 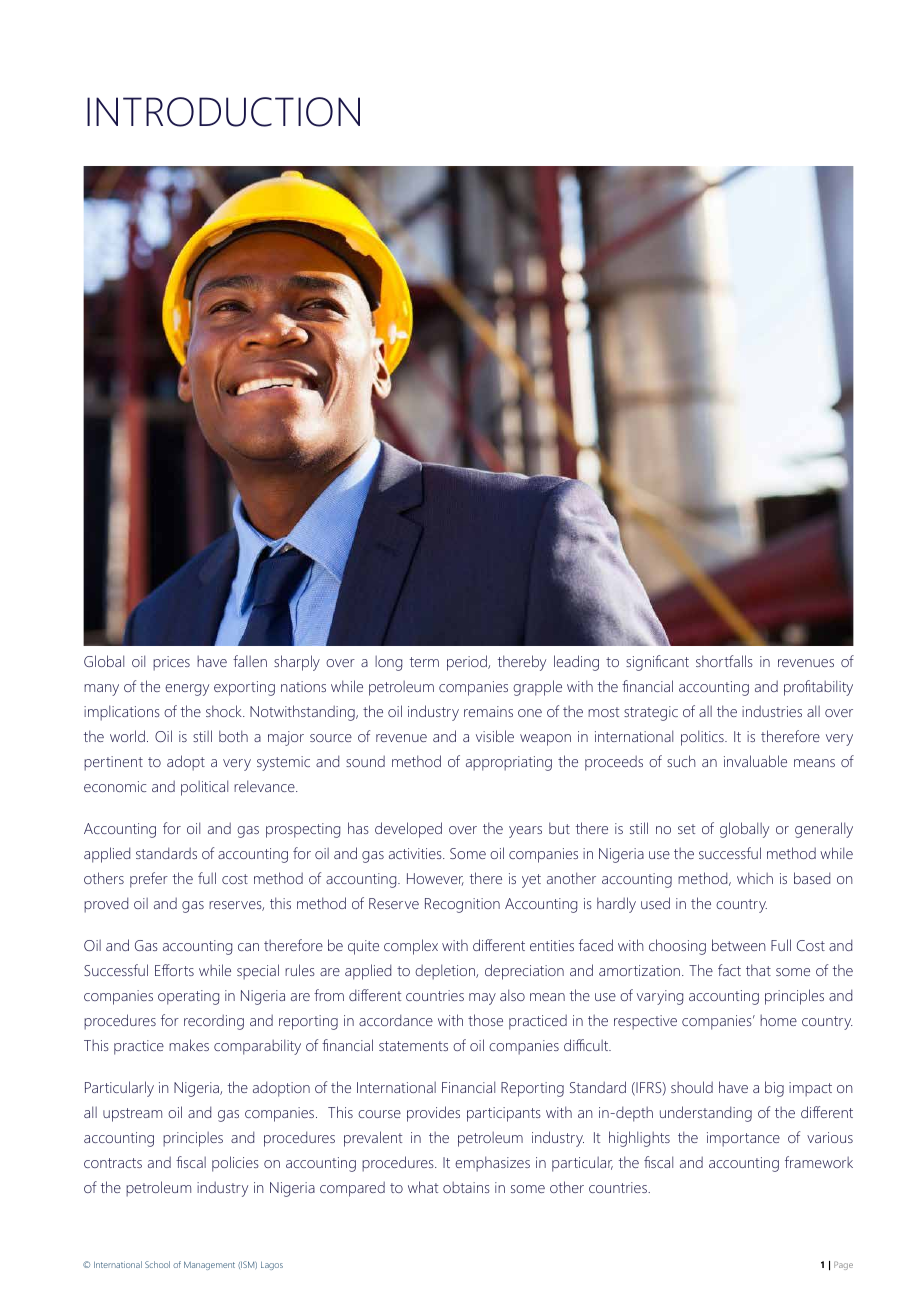 I want to click on period, so click(x=468, y=663).
